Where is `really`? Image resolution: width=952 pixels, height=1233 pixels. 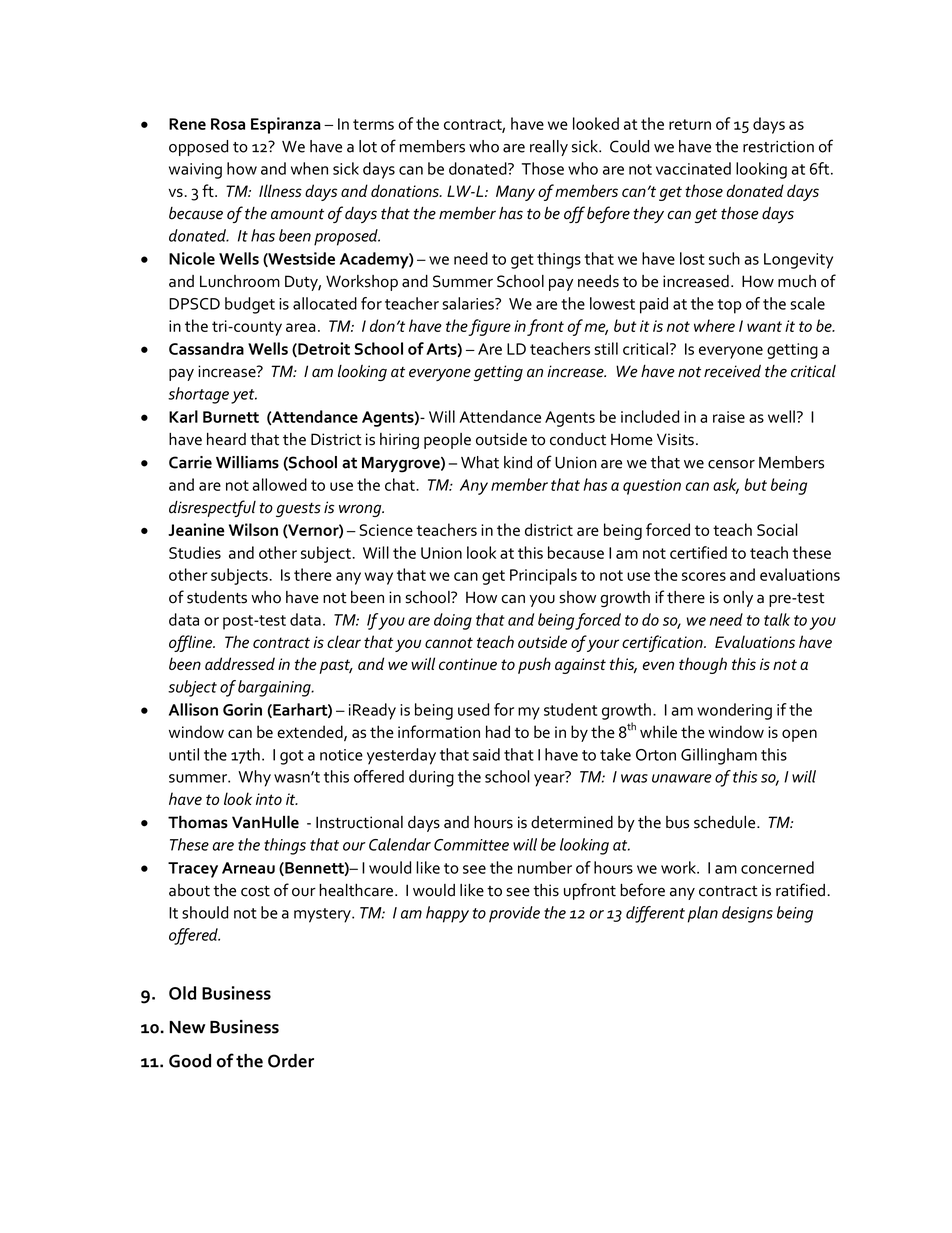 really is located at coordinates (549, 148).
